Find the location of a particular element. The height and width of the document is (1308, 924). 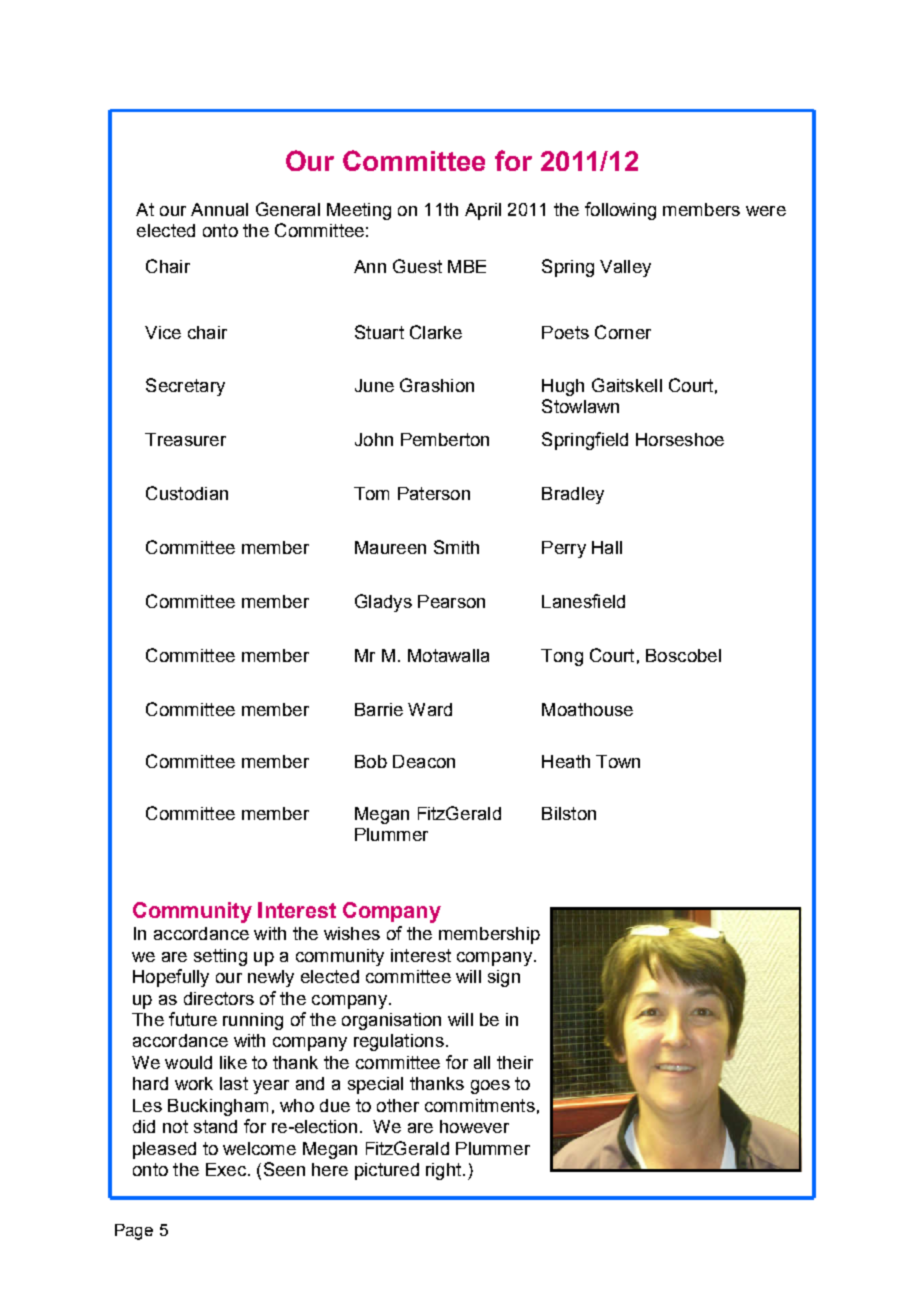

Annual is located at coordinates (219, 209).
